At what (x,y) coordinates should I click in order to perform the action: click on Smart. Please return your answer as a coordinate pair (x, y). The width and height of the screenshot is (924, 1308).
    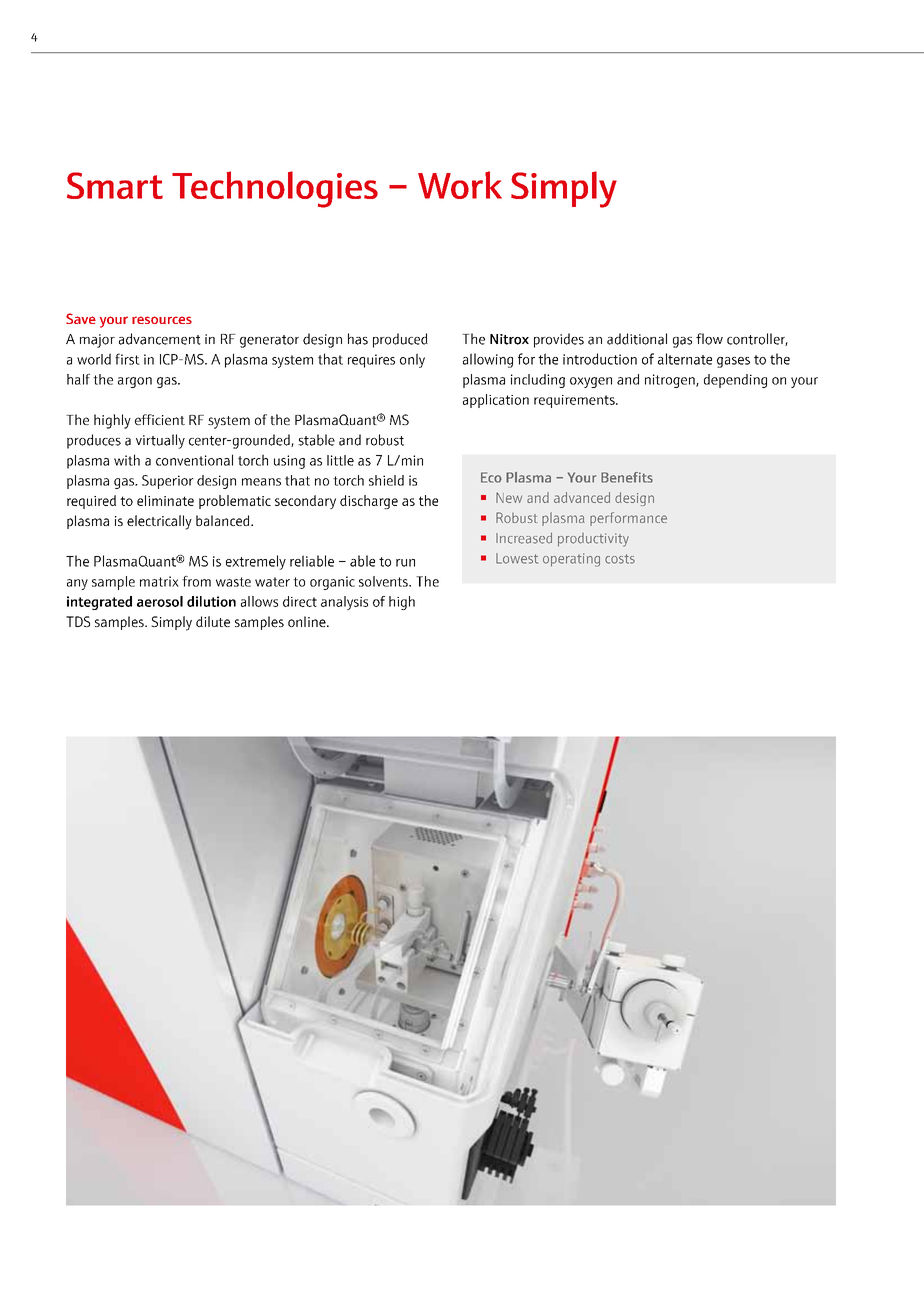
    Looking at the image, I should click on (115, 185).
